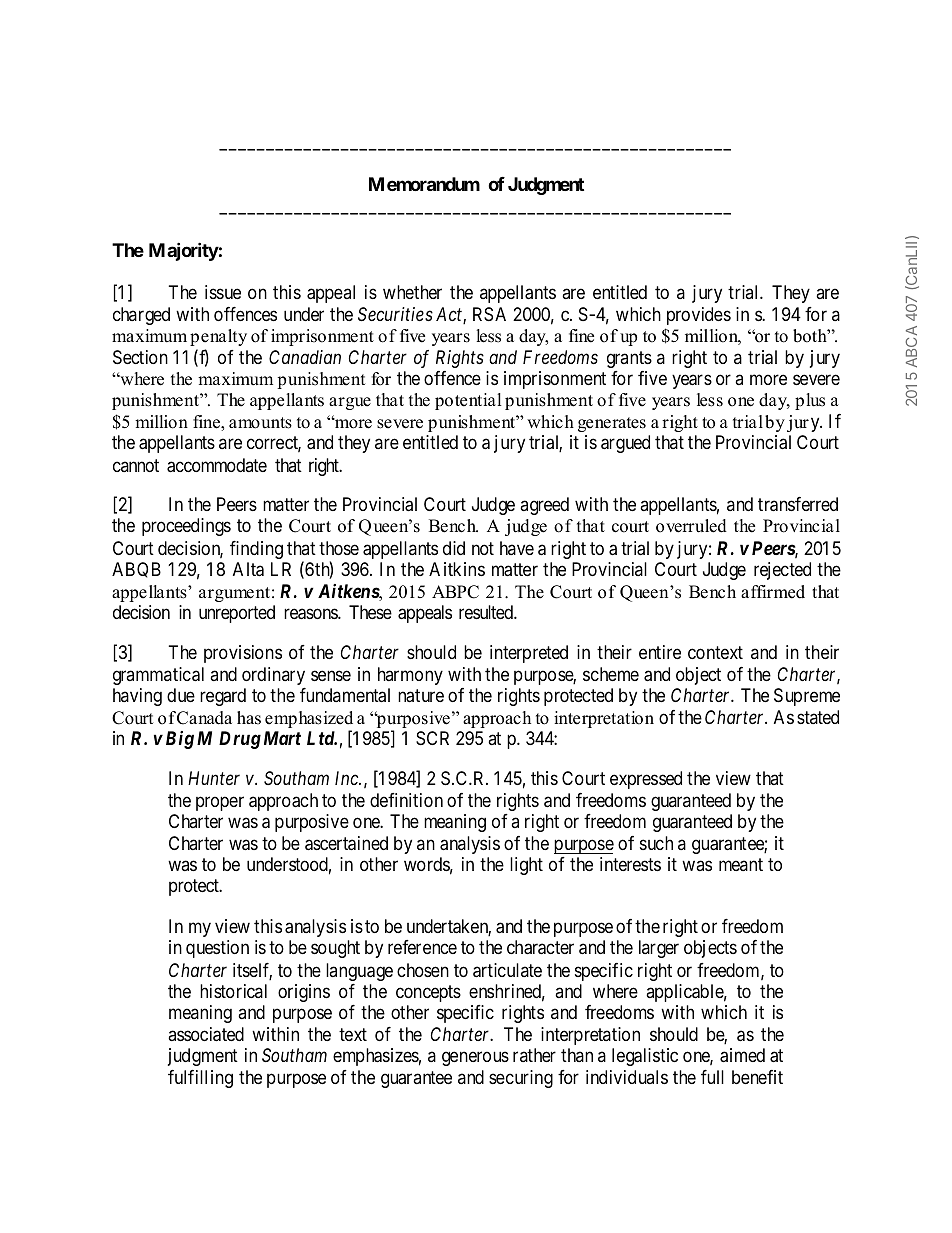 The width and height of the page is (952, 1233). What do you see at coordinates (741, 865) in the page?
I see `meant` at bounding box center [741, 865].
